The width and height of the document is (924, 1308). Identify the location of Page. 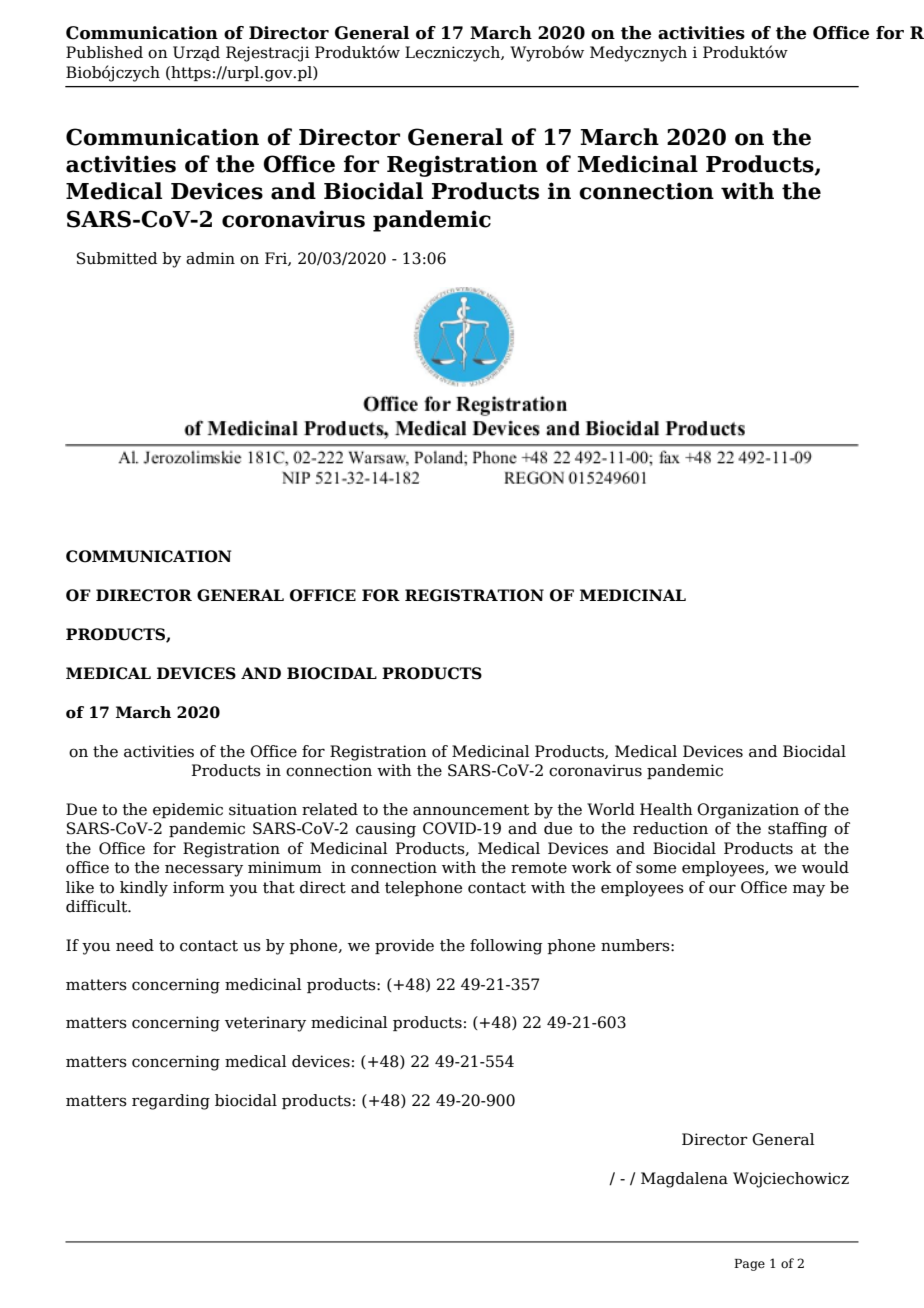
(749, 1265).
